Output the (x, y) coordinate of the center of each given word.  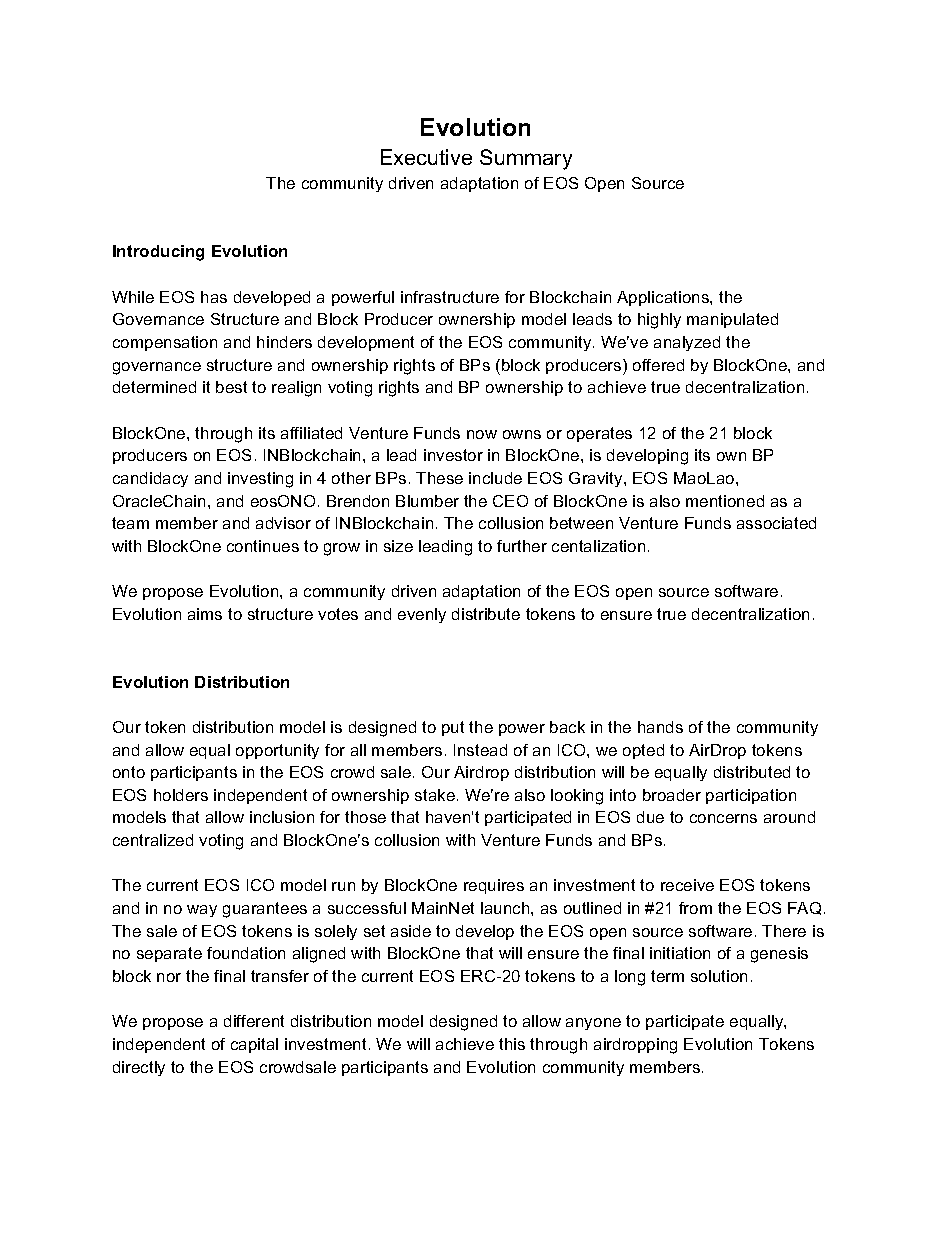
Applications (664, 298)
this (512, 1044)
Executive (426, 157)
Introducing (158, 253)
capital (254, 1045)
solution (719, 976)
